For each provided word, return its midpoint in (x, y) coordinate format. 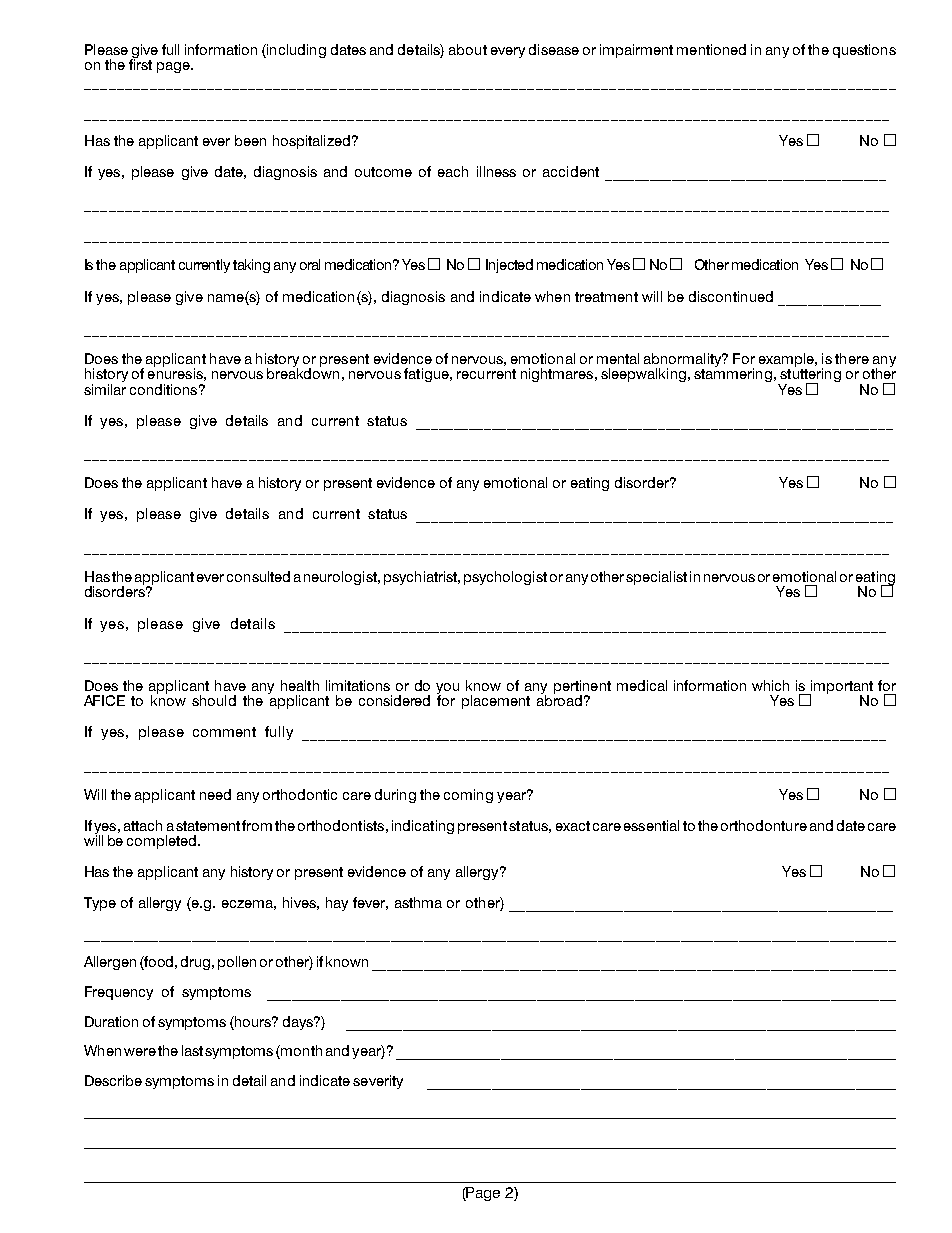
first (140, 63)
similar (105, 389)
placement (496, 702)
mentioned (711, 49)
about (468, 49)
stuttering (809, 375)
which (770, 685)
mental (618, 358)
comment (224, 732)
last (192, 1050)
